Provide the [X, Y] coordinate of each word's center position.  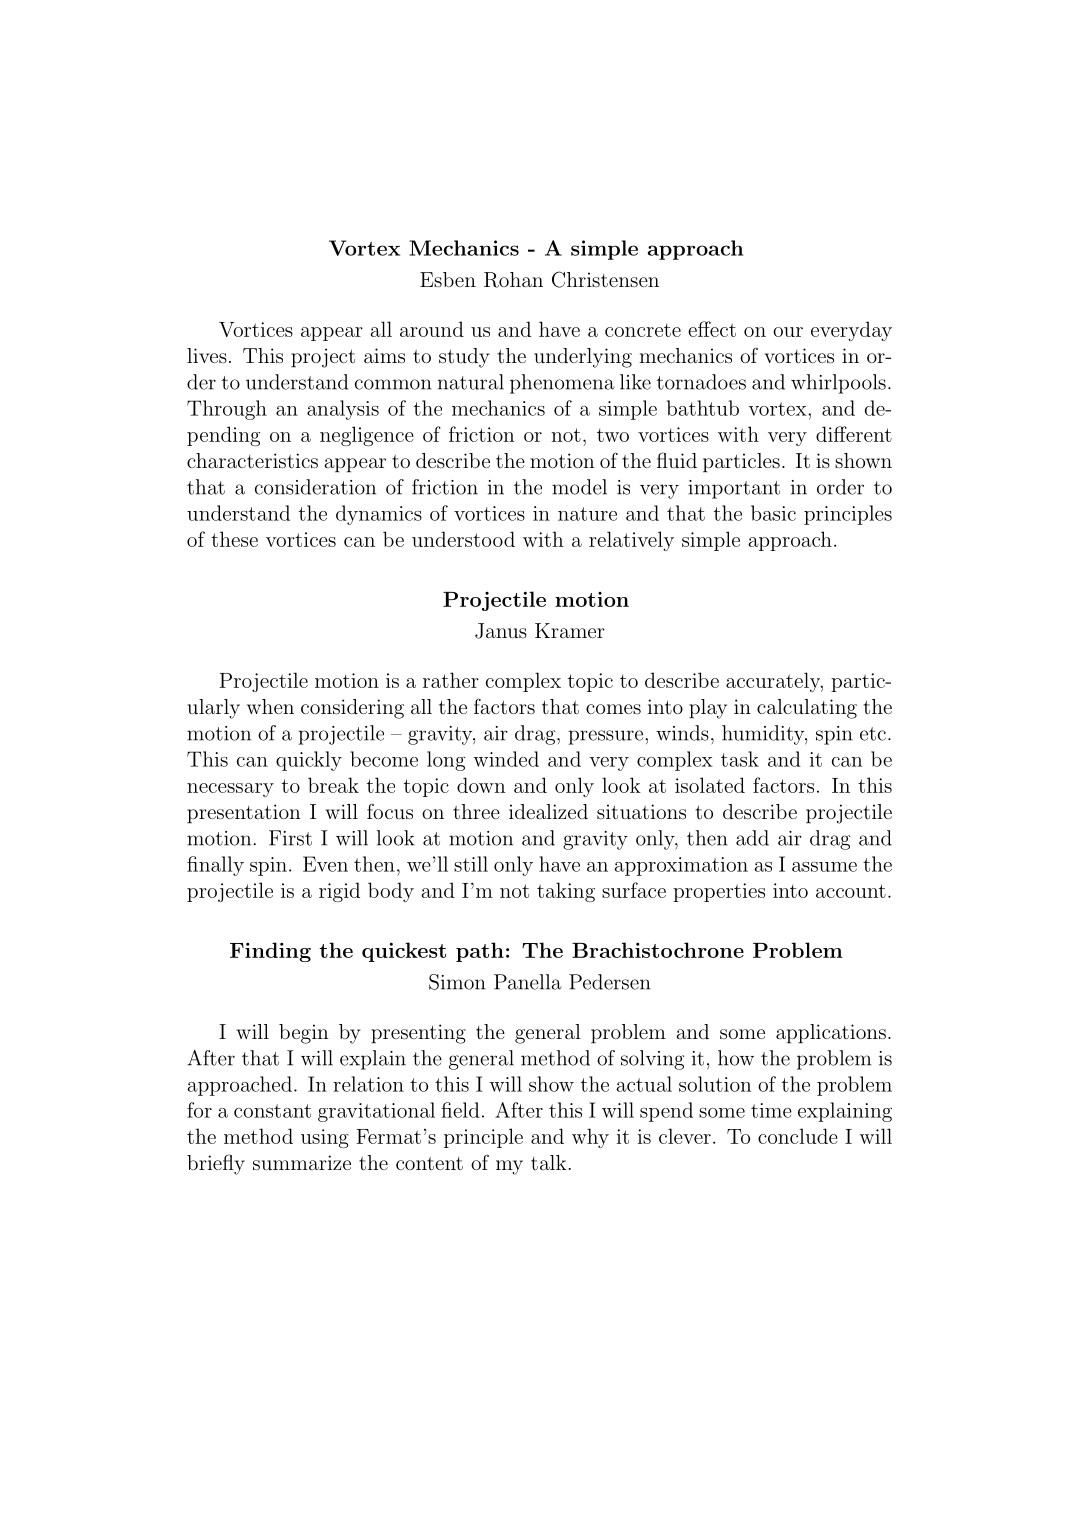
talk [549, 1162]
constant [272, 1111]
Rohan [513, 280]
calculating [807, 709]
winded [506, 759]
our [788, 332]
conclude [798, 1136]
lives [207, 355]
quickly [309, 761]
